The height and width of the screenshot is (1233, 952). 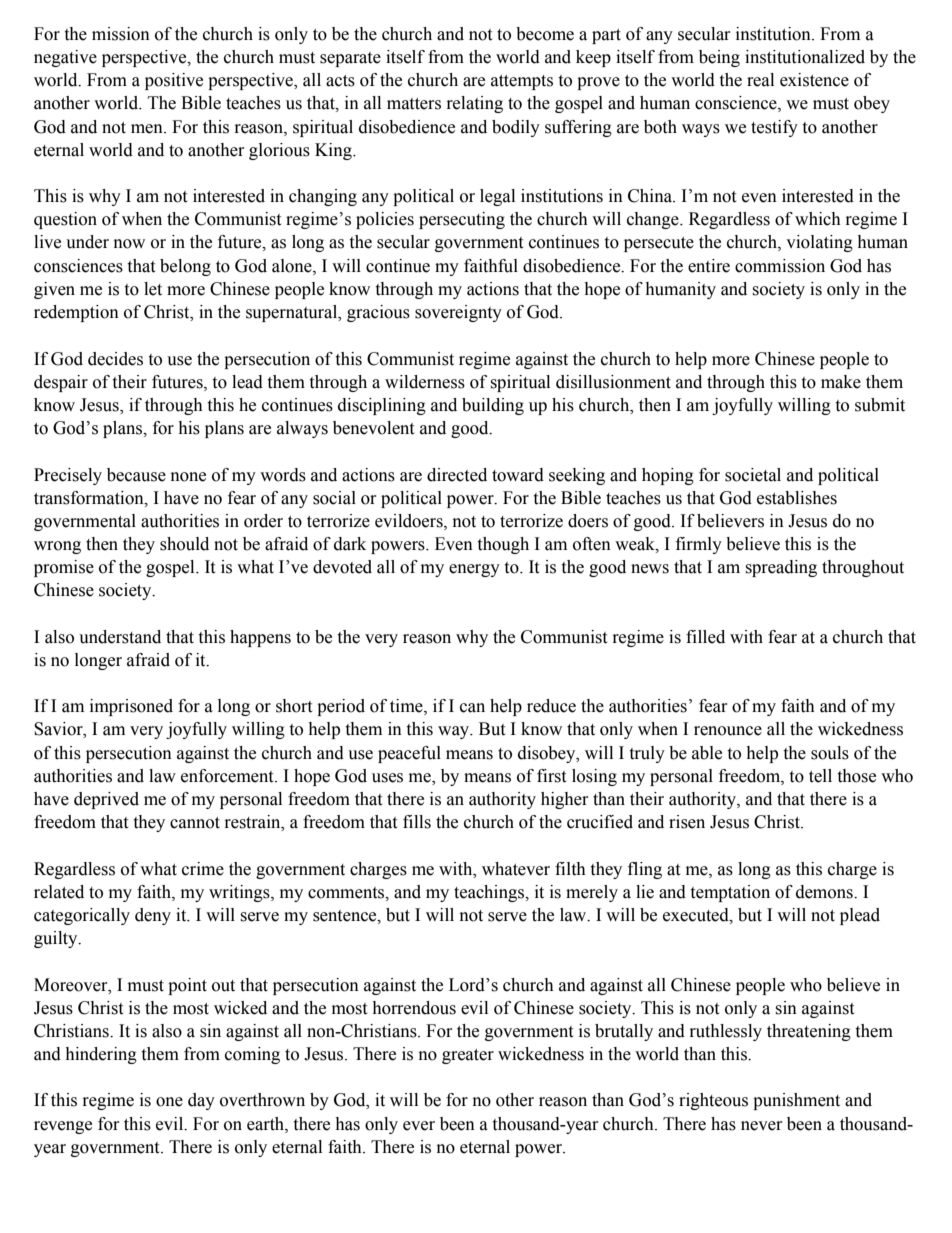 I want to click on punishment, so click(x=796, y=1101).
